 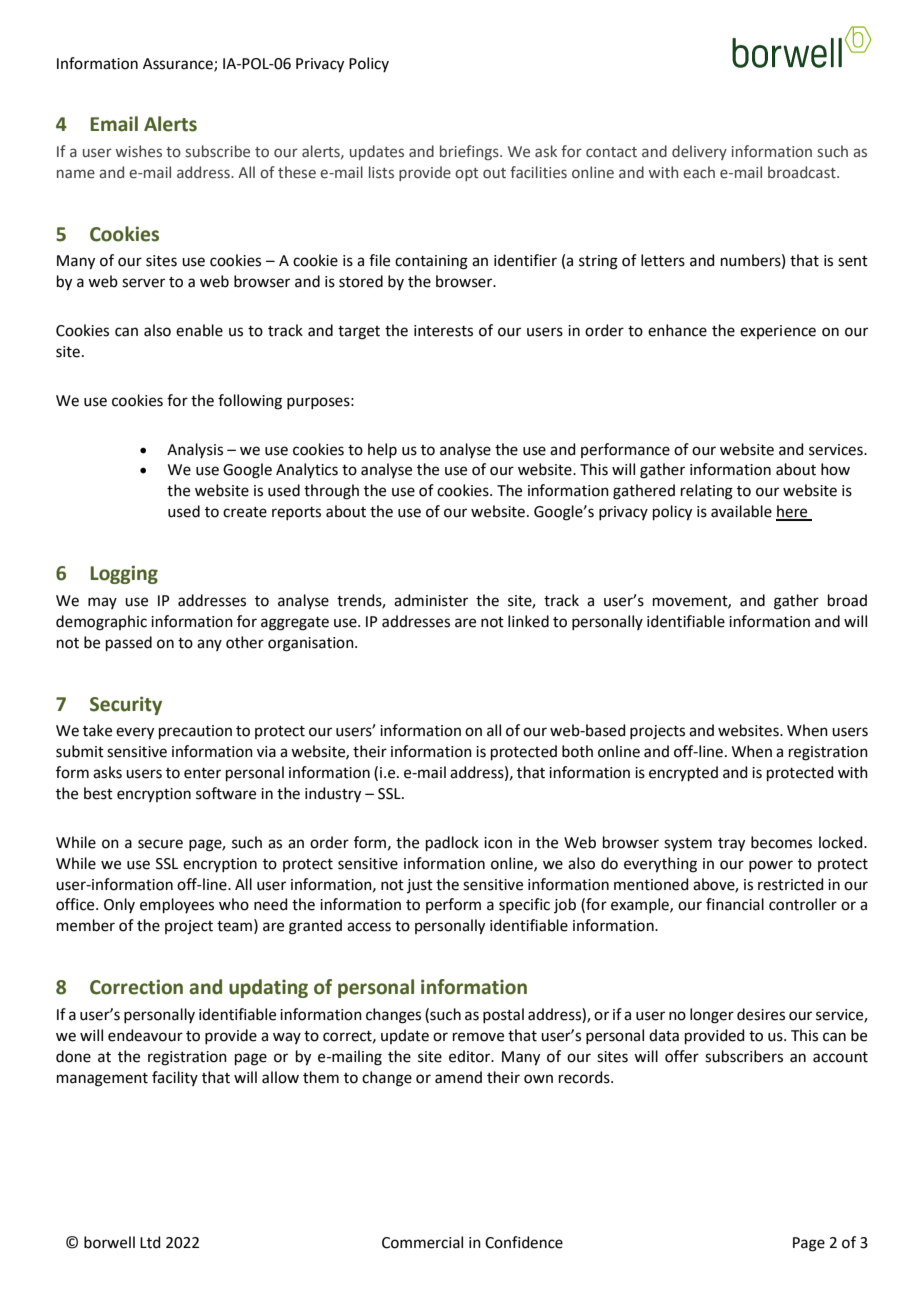 What do you see at coordinates (699, 152) in the image?
I see `delivery` at bounding box center [699, 152].
